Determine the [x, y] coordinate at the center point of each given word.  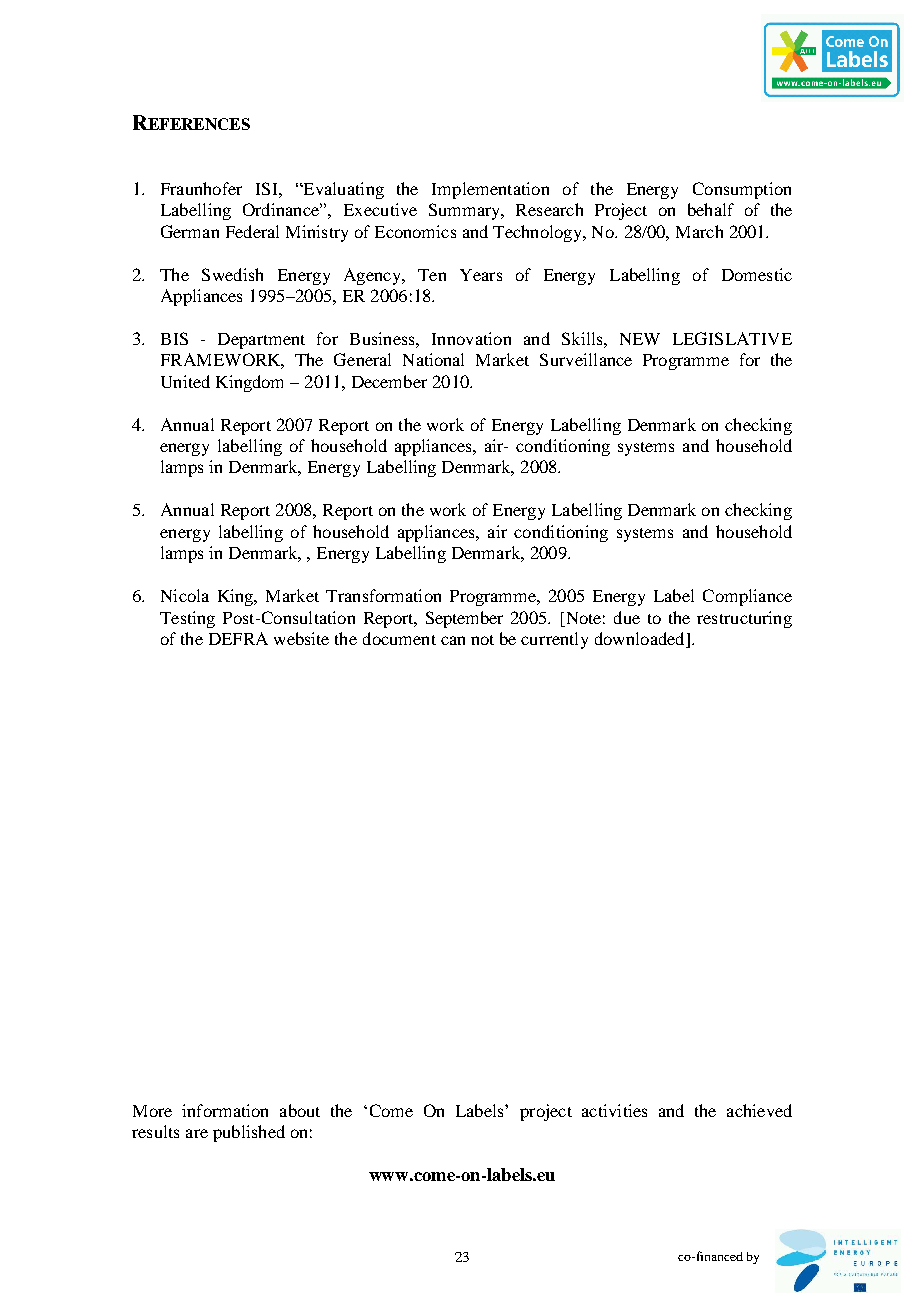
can [453, 640]
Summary [466, 211]
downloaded [641, 640]
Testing [187, 619]
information [225, 1110]
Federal [252, 231]
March [699, 231]
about [300, 1110]
